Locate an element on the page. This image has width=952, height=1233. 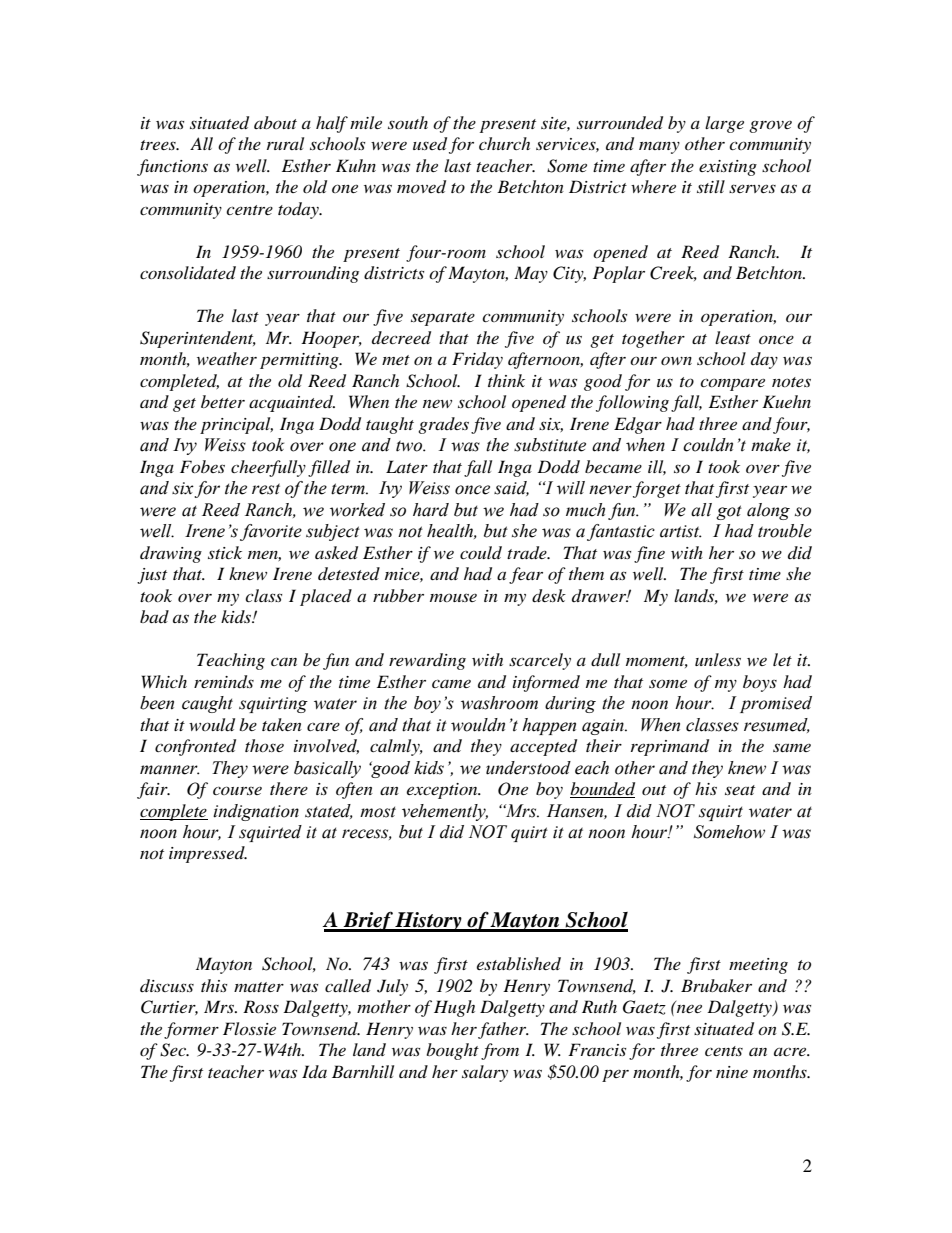
principal is located at coordinates (236, 425).
